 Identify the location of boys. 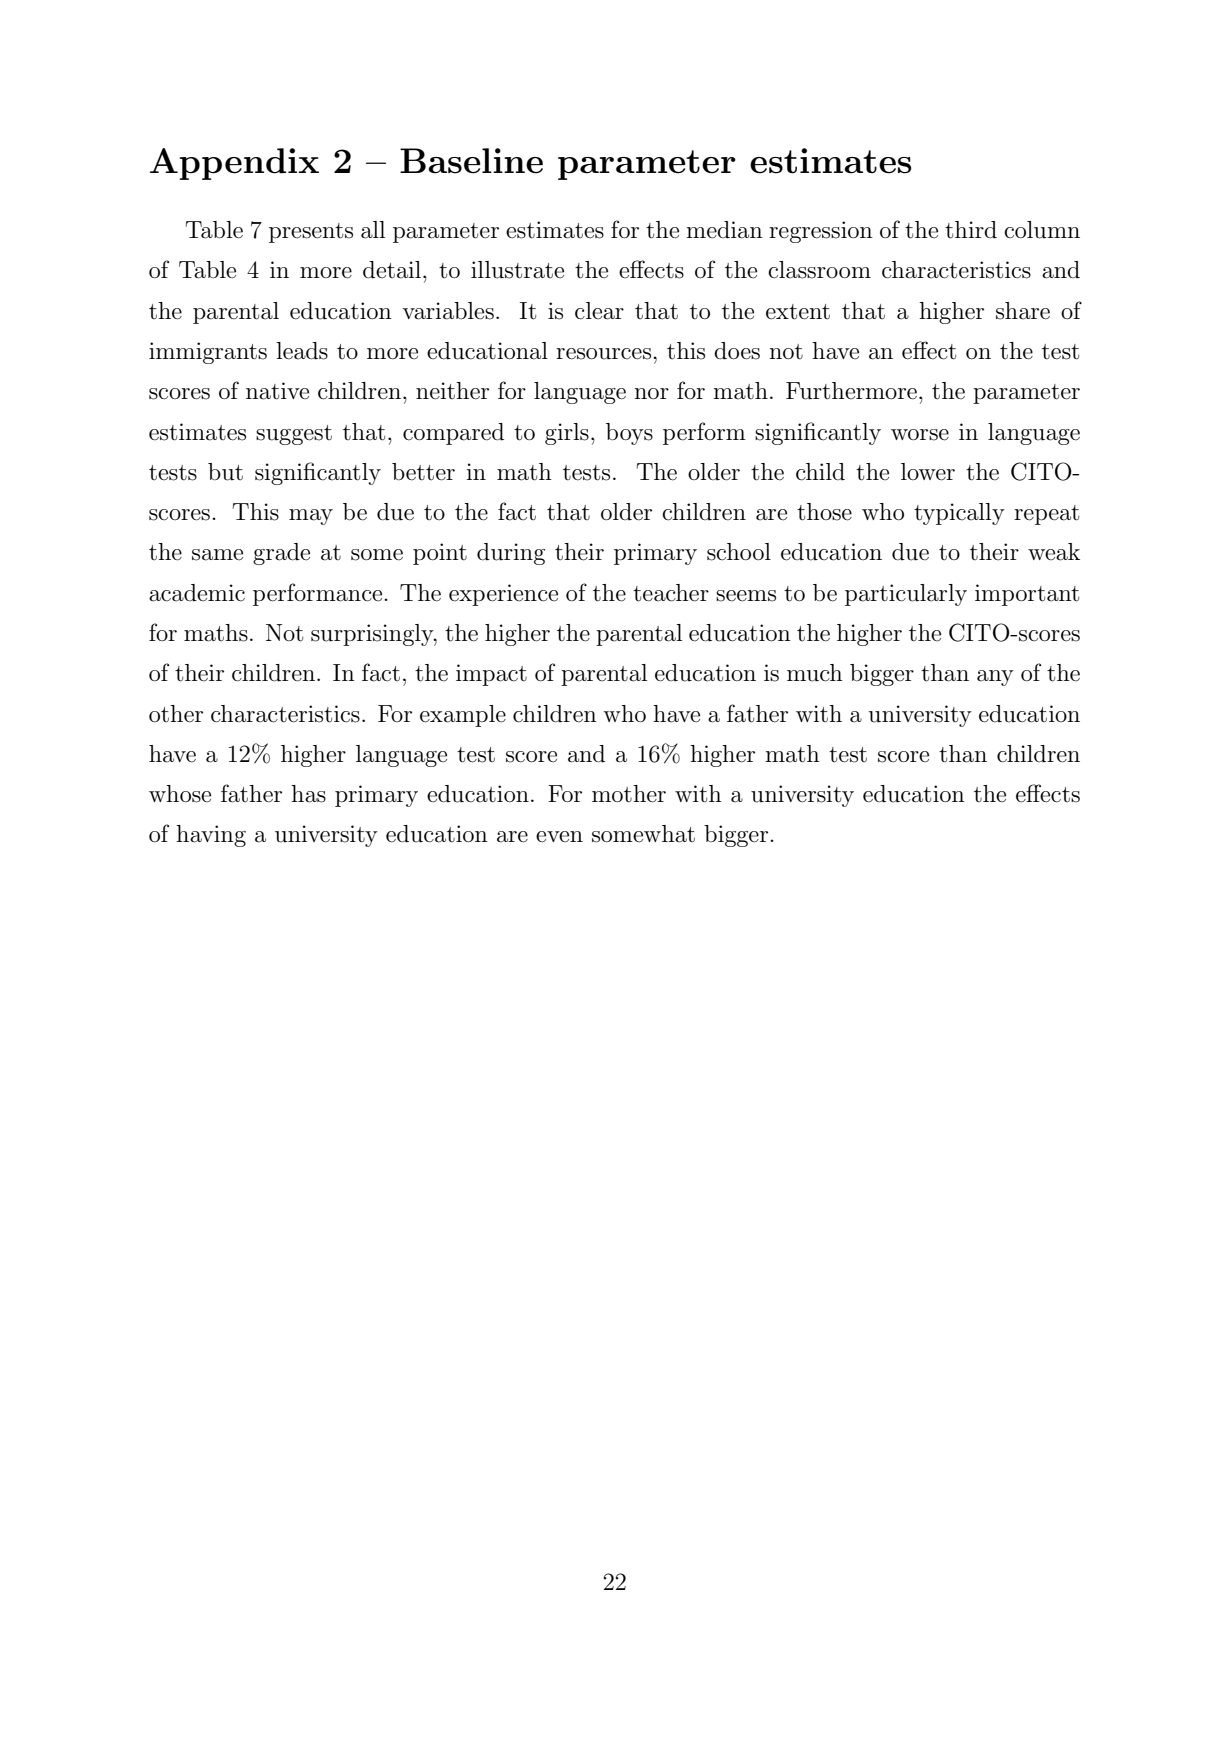
(629, 434).
